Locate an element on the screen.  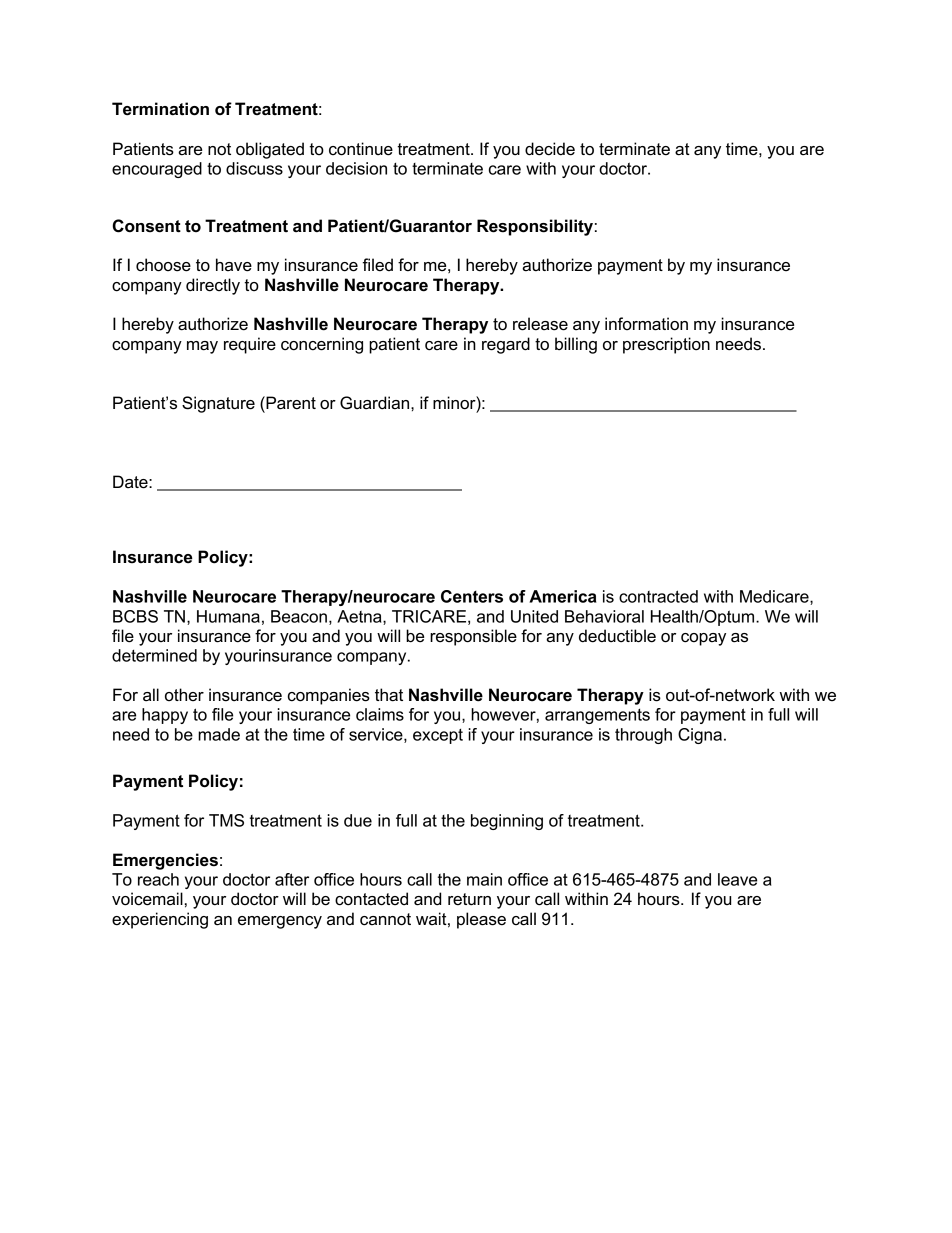
return is located at coordinates (469, 899).
